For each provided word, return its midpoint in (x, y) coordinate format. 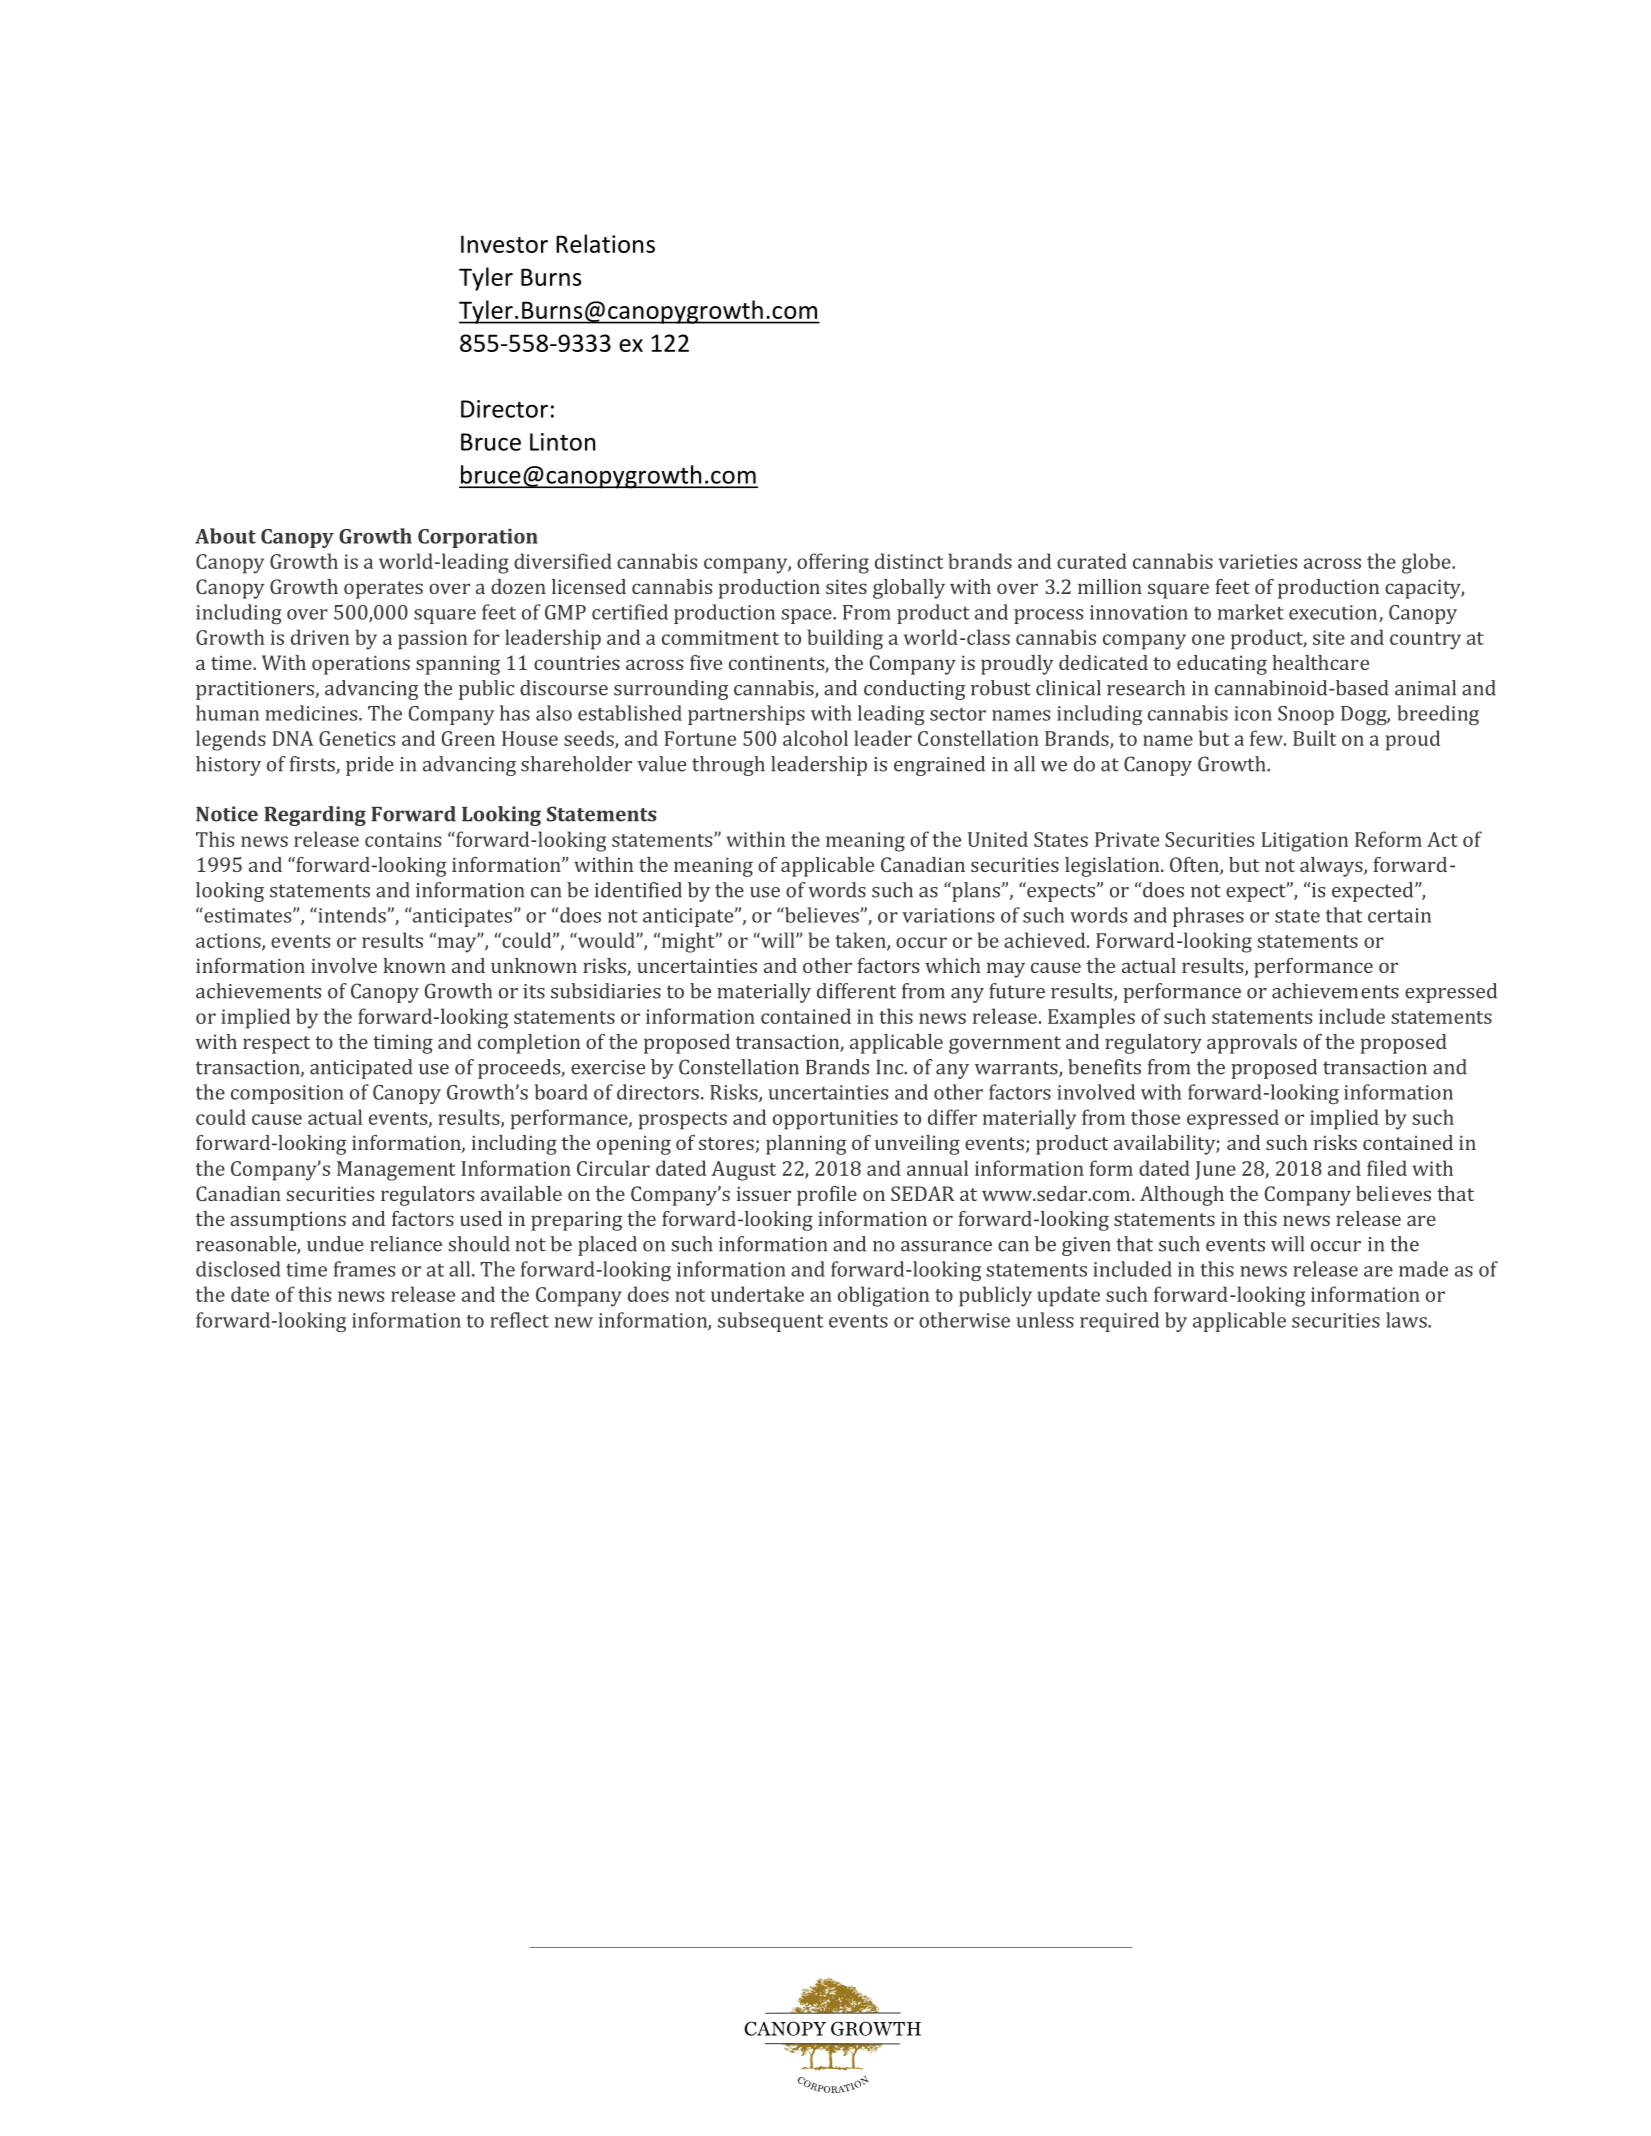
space (807, 616)
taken (861, 941)
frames (364, 1269)
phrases (1208, 917)
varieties (1258, 561)
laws (1407, 1320)
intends (351, 915)
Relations (605, 243)
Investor (504, 244)
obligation (883, 1296)
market (1251, 612)
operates (383, 590)
